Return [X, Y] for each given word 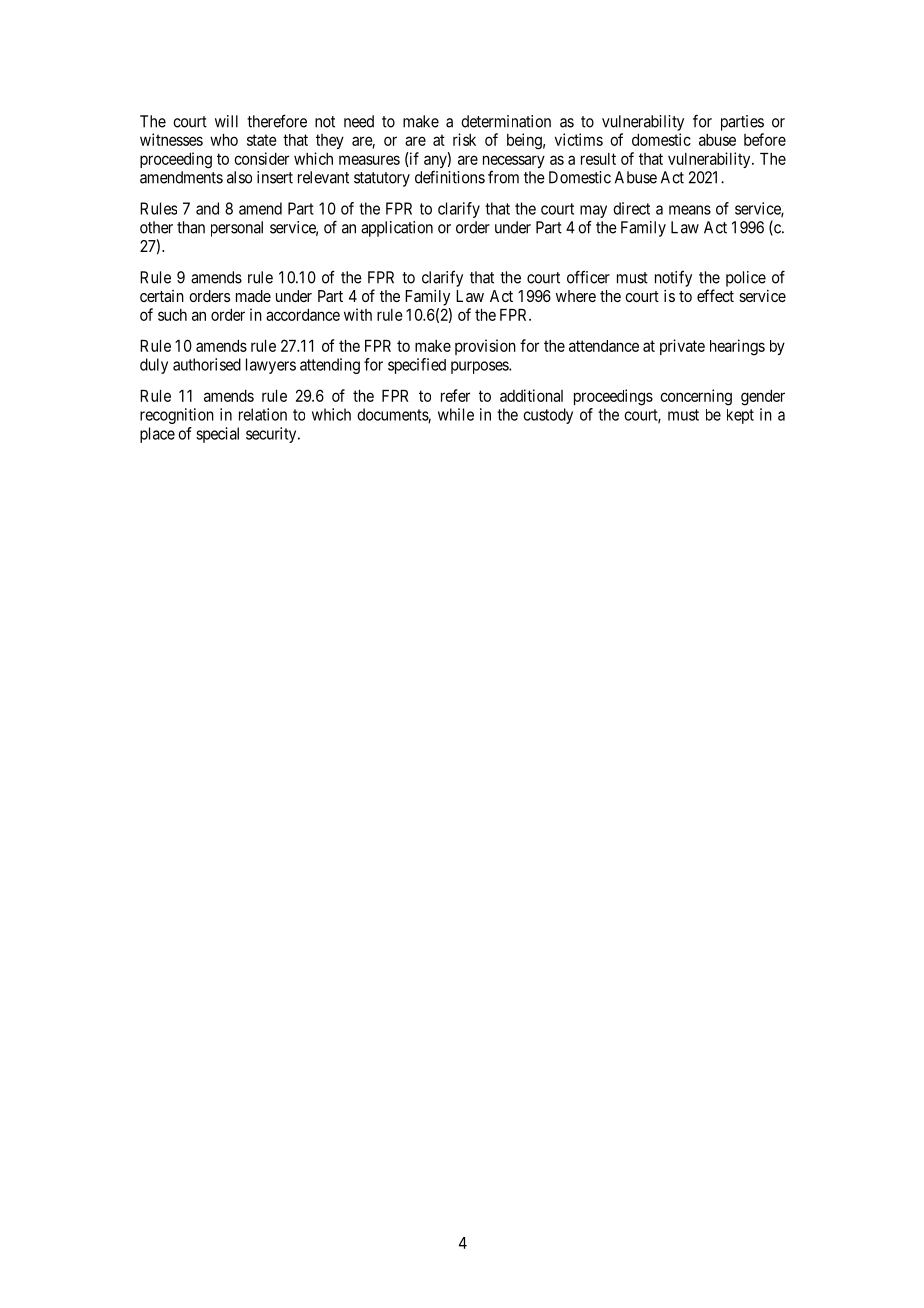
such [172, 315]
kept [740, 416]
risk [464, 139]
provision [485, 347]
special [217, 435]
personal [237, 229]
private [682, 347]
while [456, 414]
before [765, 139]
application [397, 229]
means [690, 210]
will [226, 121]
